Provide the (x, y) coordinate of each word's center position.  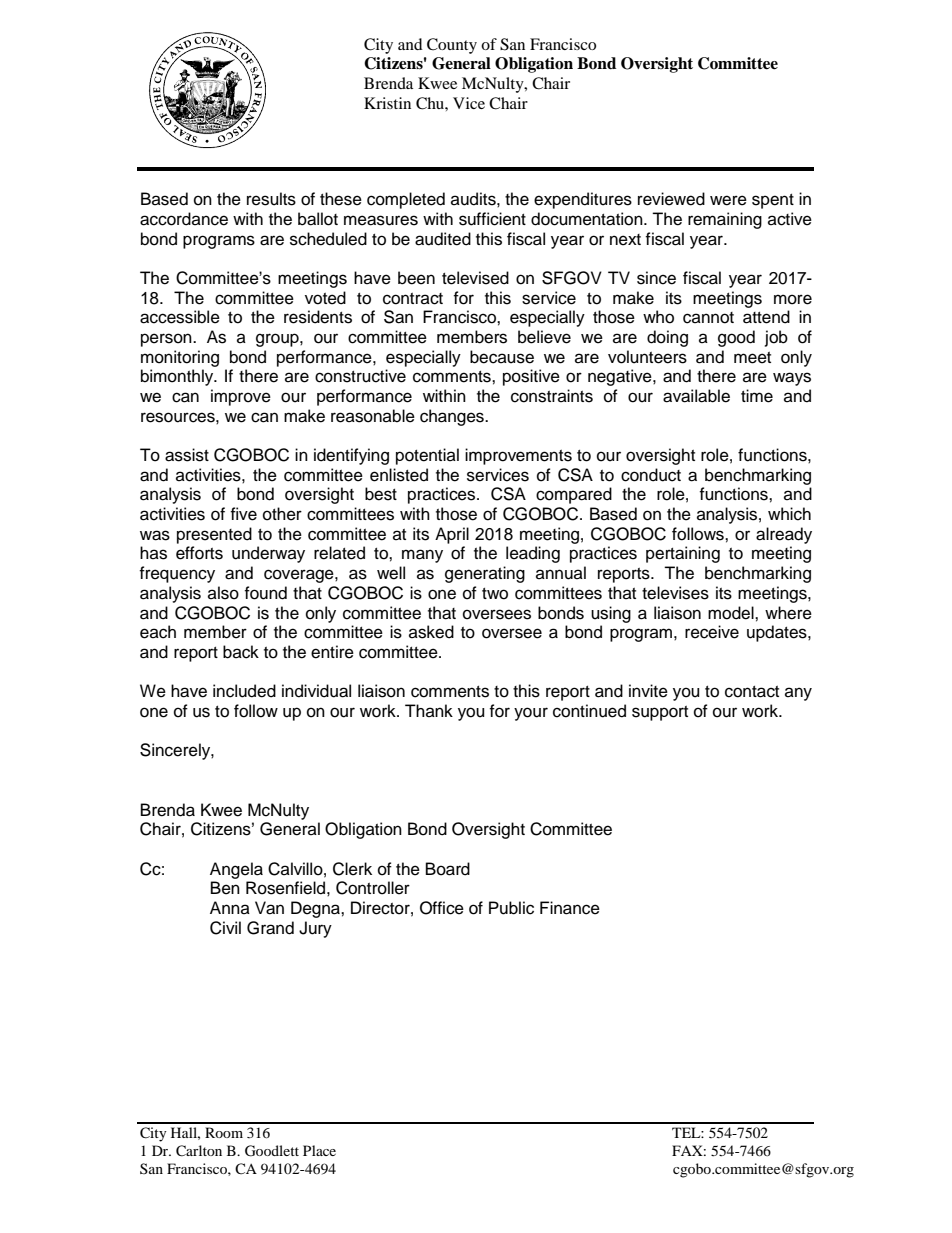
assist (187, 455)
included (244, 691)
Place (319, 1150)
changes (453, 417)
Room (224, 1132)
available (696, 396)
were (728, 200)
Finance (570, 908)
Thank (429, 710)
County (452, 46)
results (271, 199)
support (660, 713)
